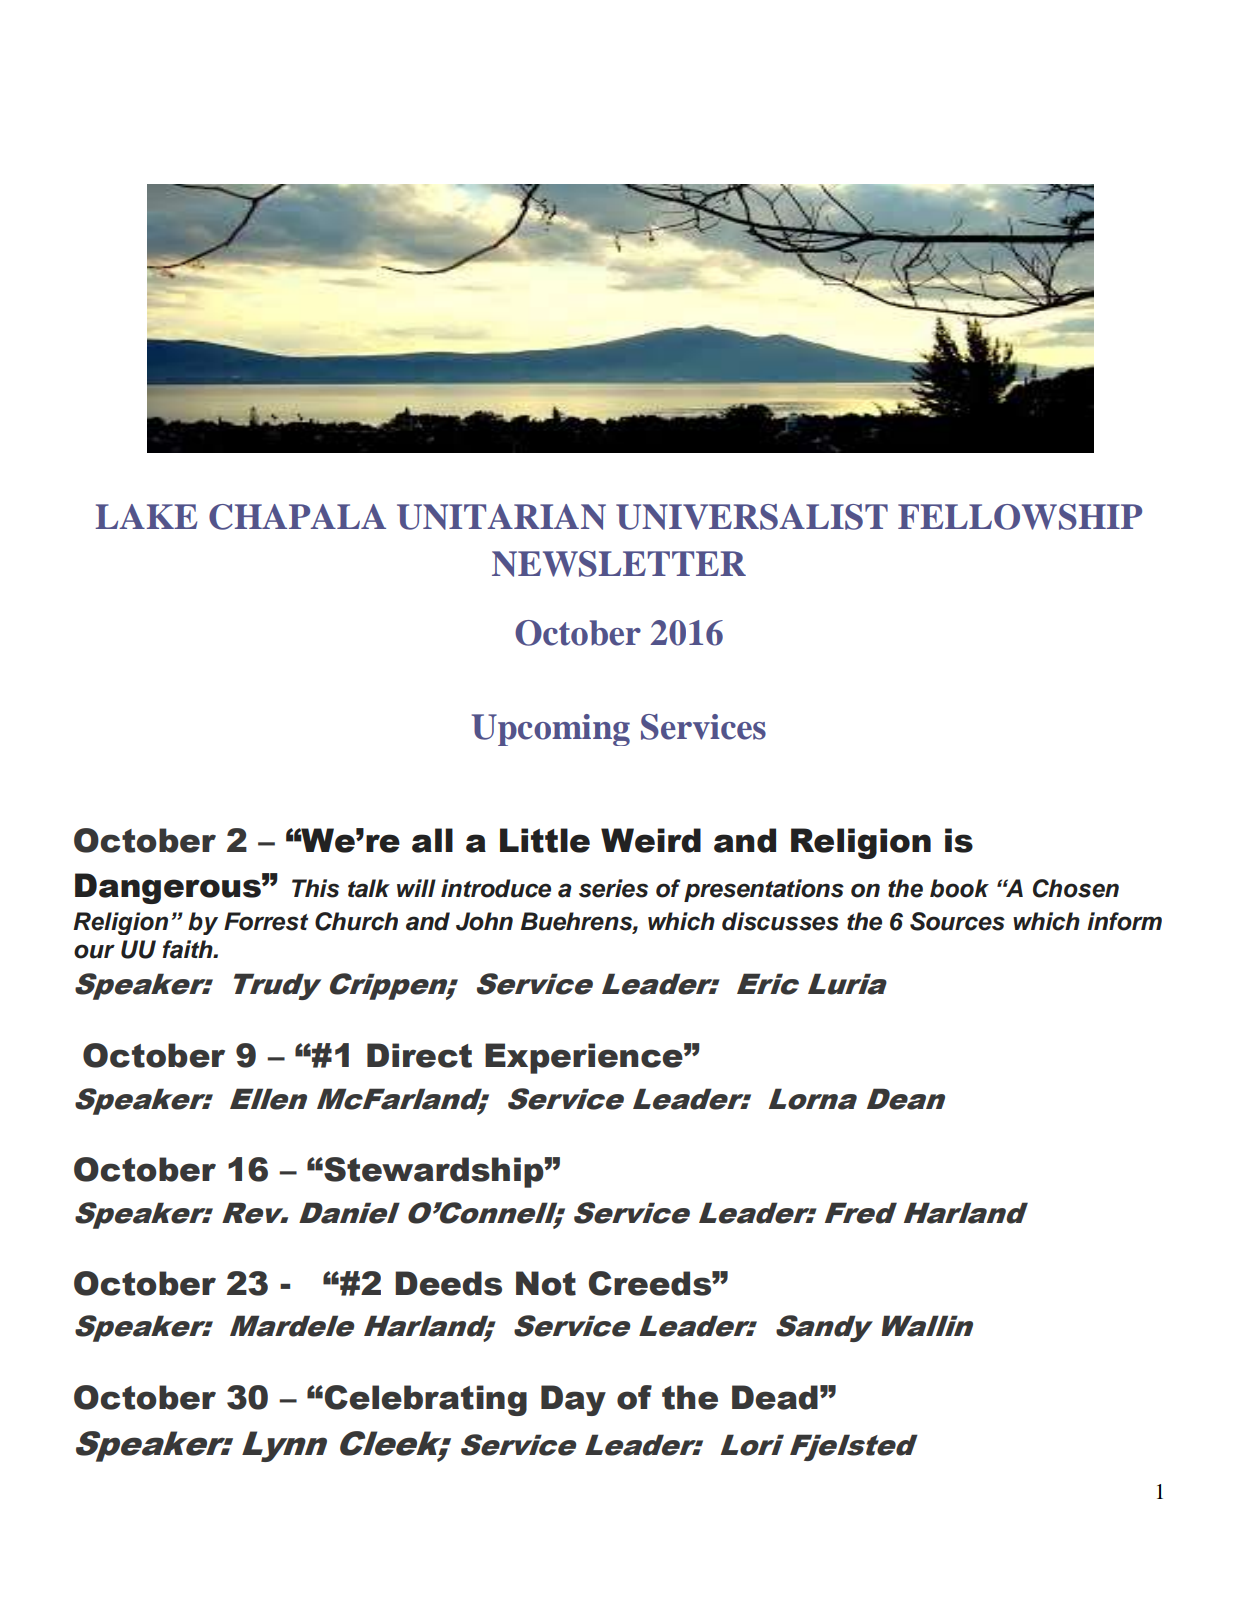 The image size is (1238, 1602). I want to click on Day, so click(573, 1400).
